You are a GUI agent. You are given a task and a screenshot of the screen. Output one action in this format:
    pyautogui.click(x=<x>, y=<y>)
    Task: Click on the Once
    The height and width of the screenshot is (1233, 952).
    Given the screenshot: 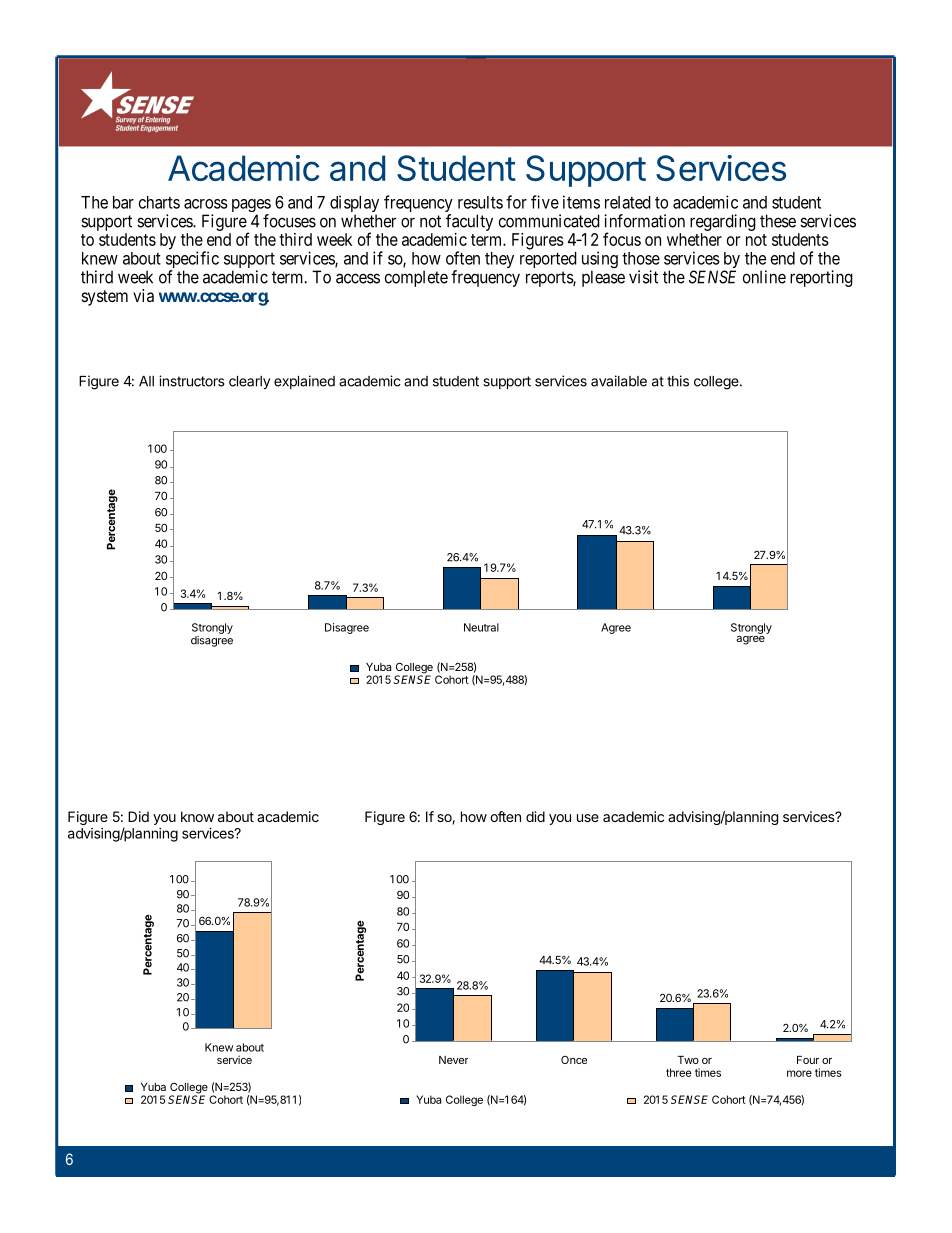 What is the action you would take?
    pyautogui.click(x=574, y=1060)
